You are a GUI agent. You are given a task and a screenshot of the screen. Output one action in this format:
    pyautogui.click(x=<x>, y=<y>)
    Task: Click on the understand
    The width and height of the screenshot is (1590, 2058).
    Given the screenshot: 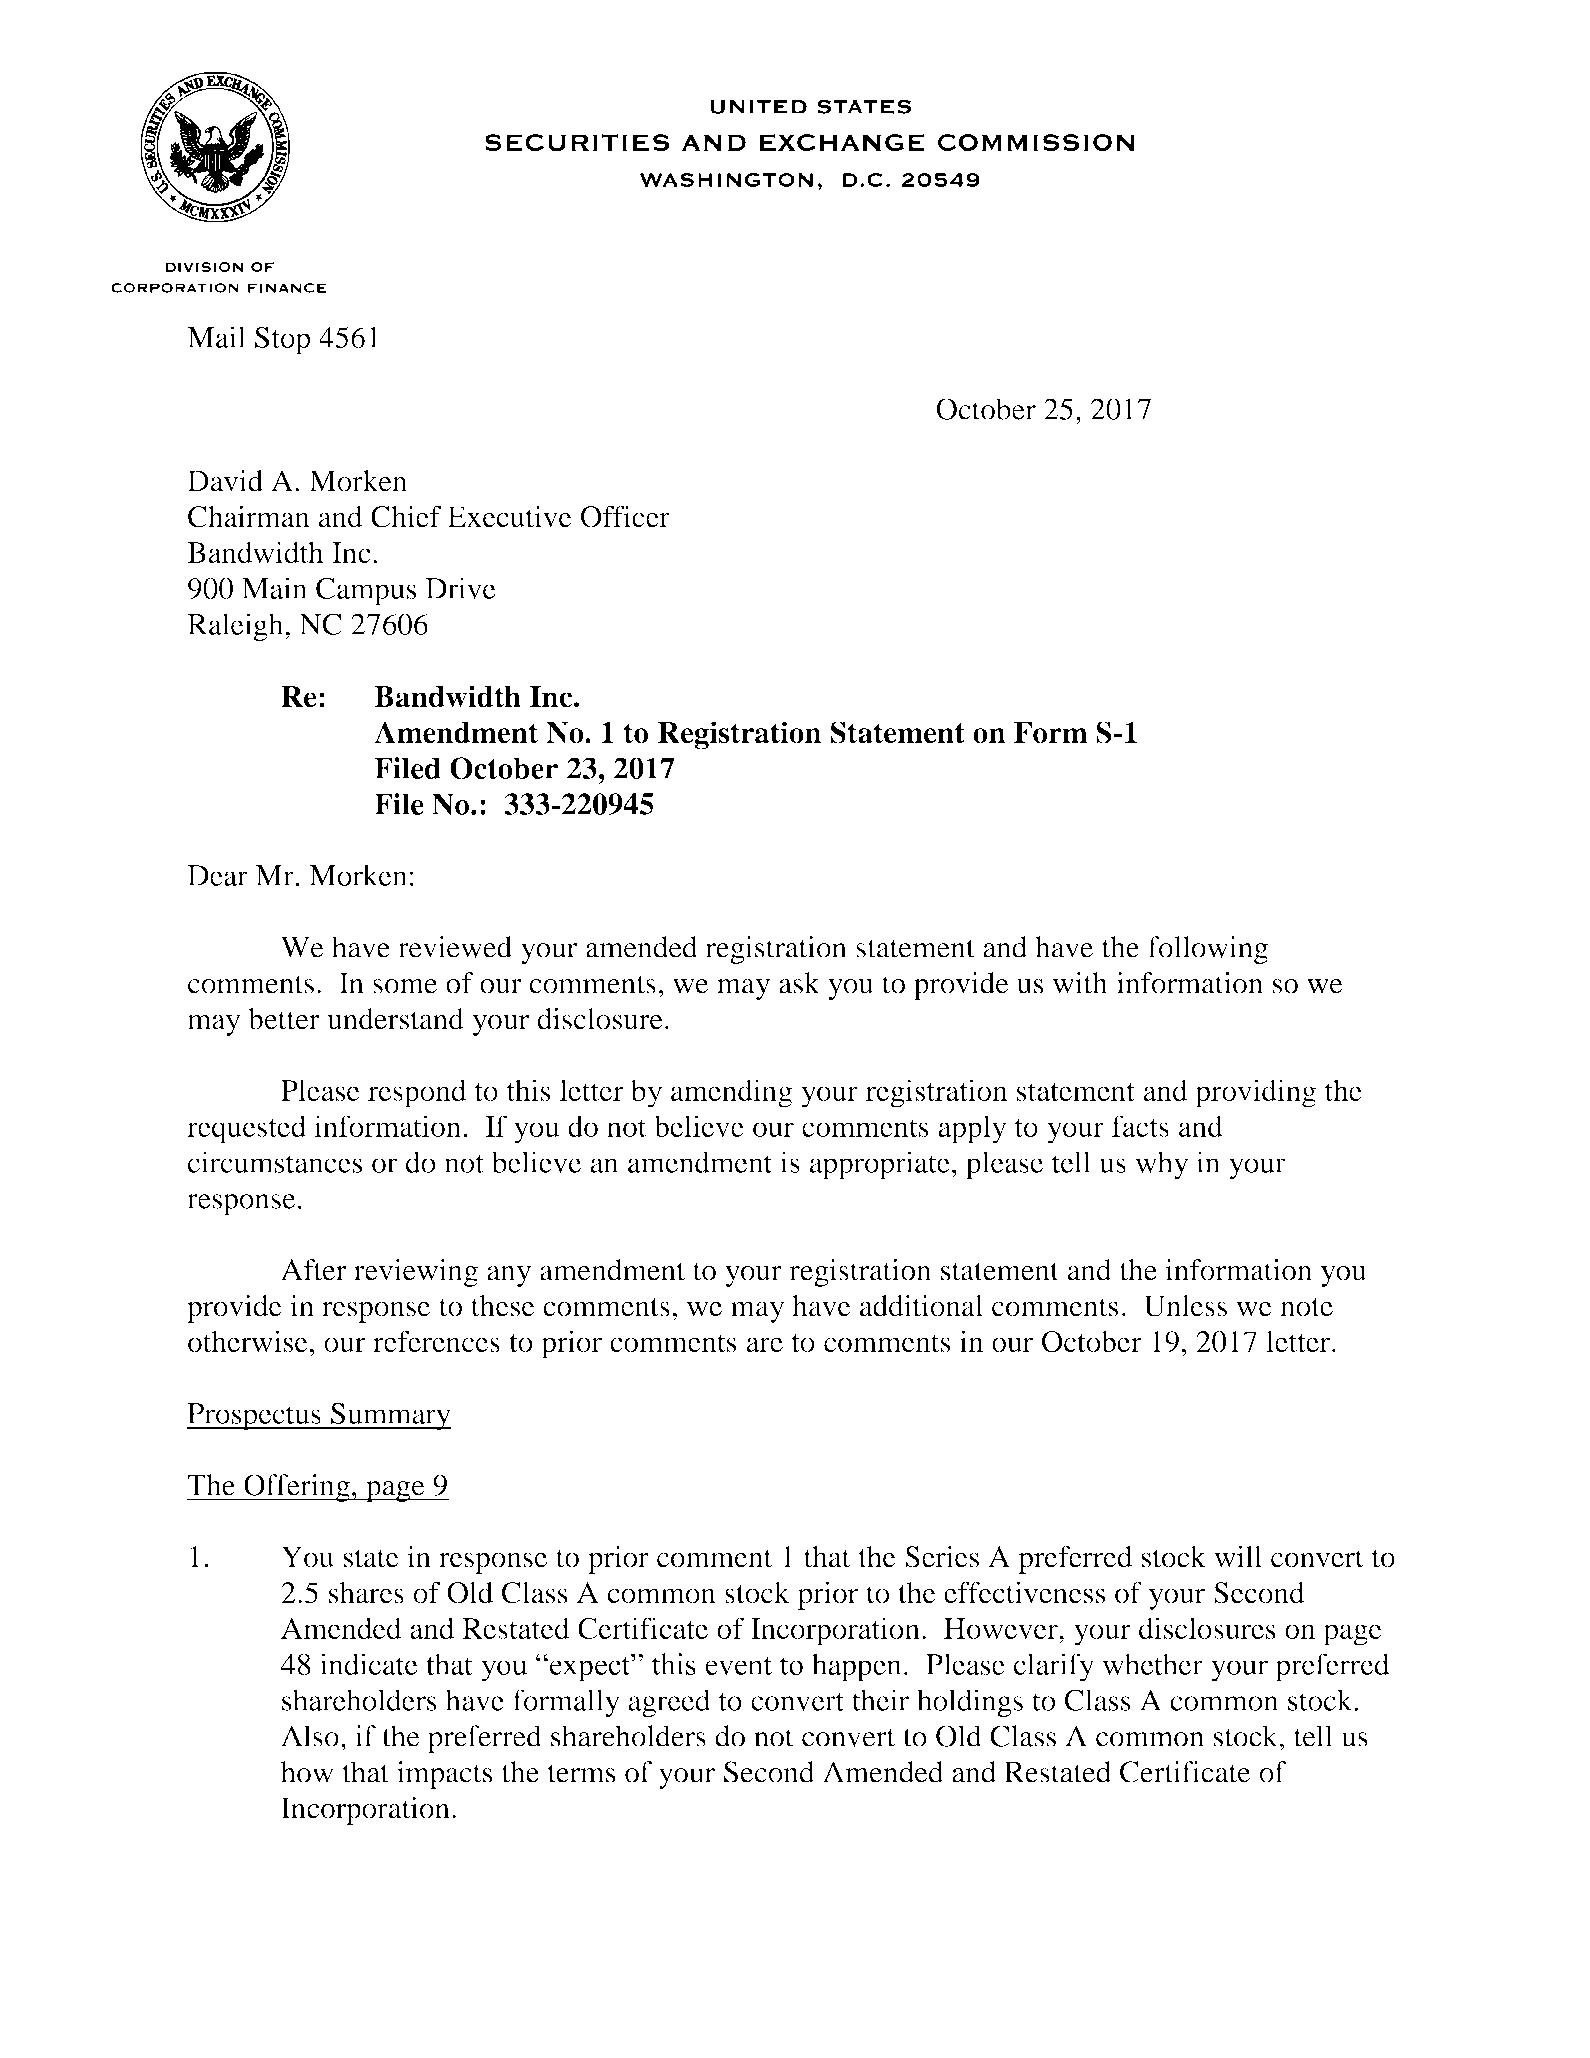 What is the action you would take?
    pyautogui.click(x=395, y=1019)
